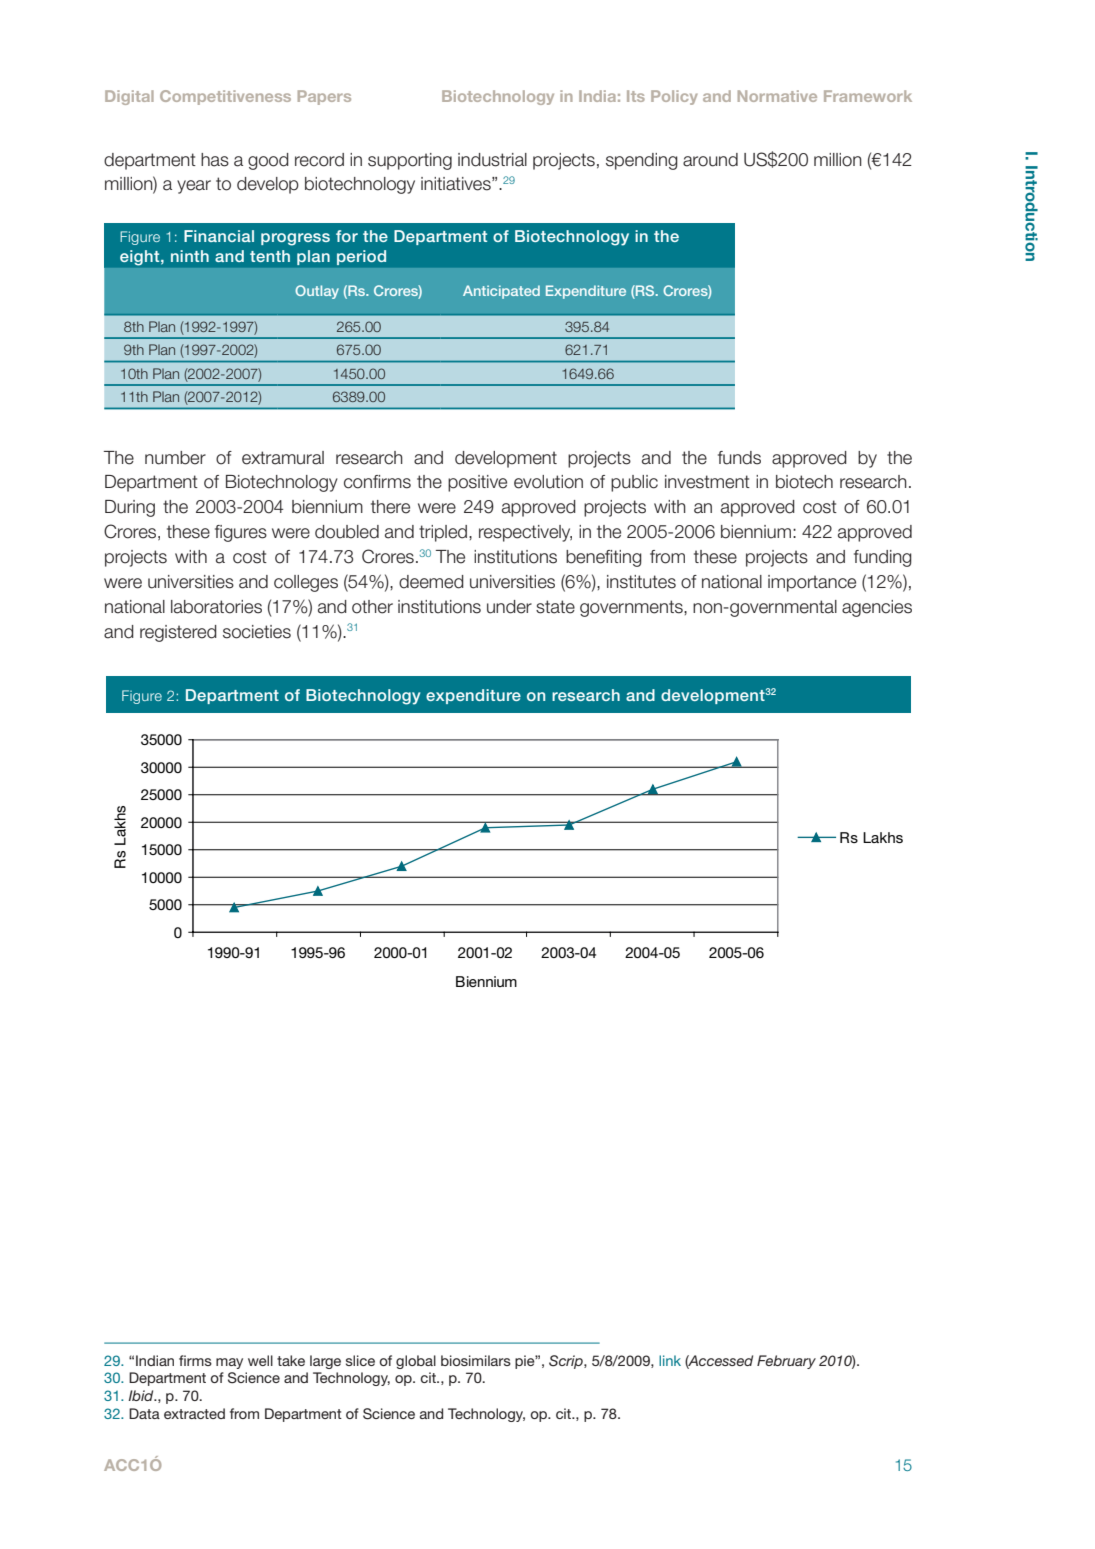 The height and width of the screenshot is (1549, 1095). I want to click on industrial, so click(492, 160).
